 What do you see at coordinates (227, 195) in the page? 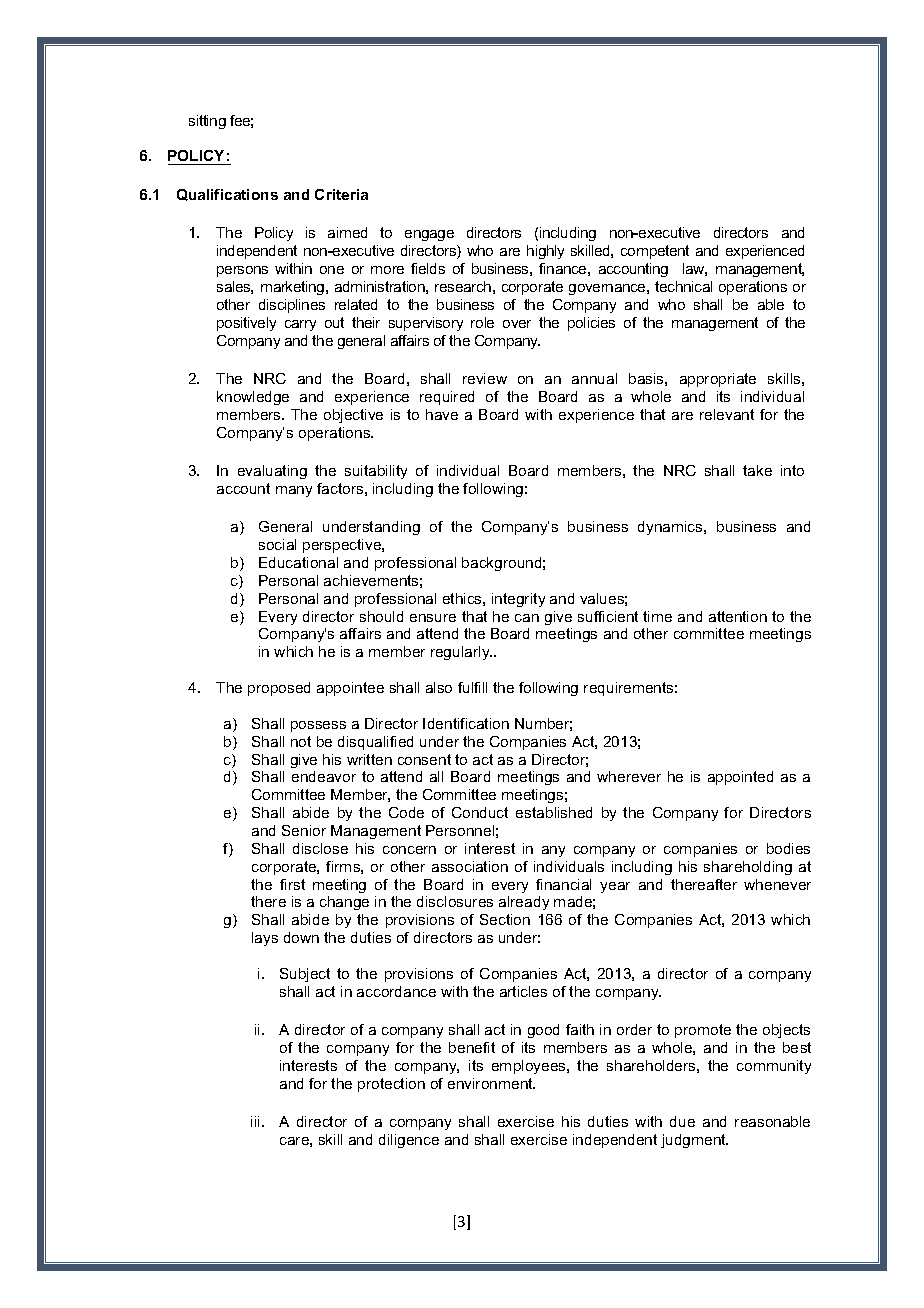
I see `Qualifications` at bounding box center [227, 195].
